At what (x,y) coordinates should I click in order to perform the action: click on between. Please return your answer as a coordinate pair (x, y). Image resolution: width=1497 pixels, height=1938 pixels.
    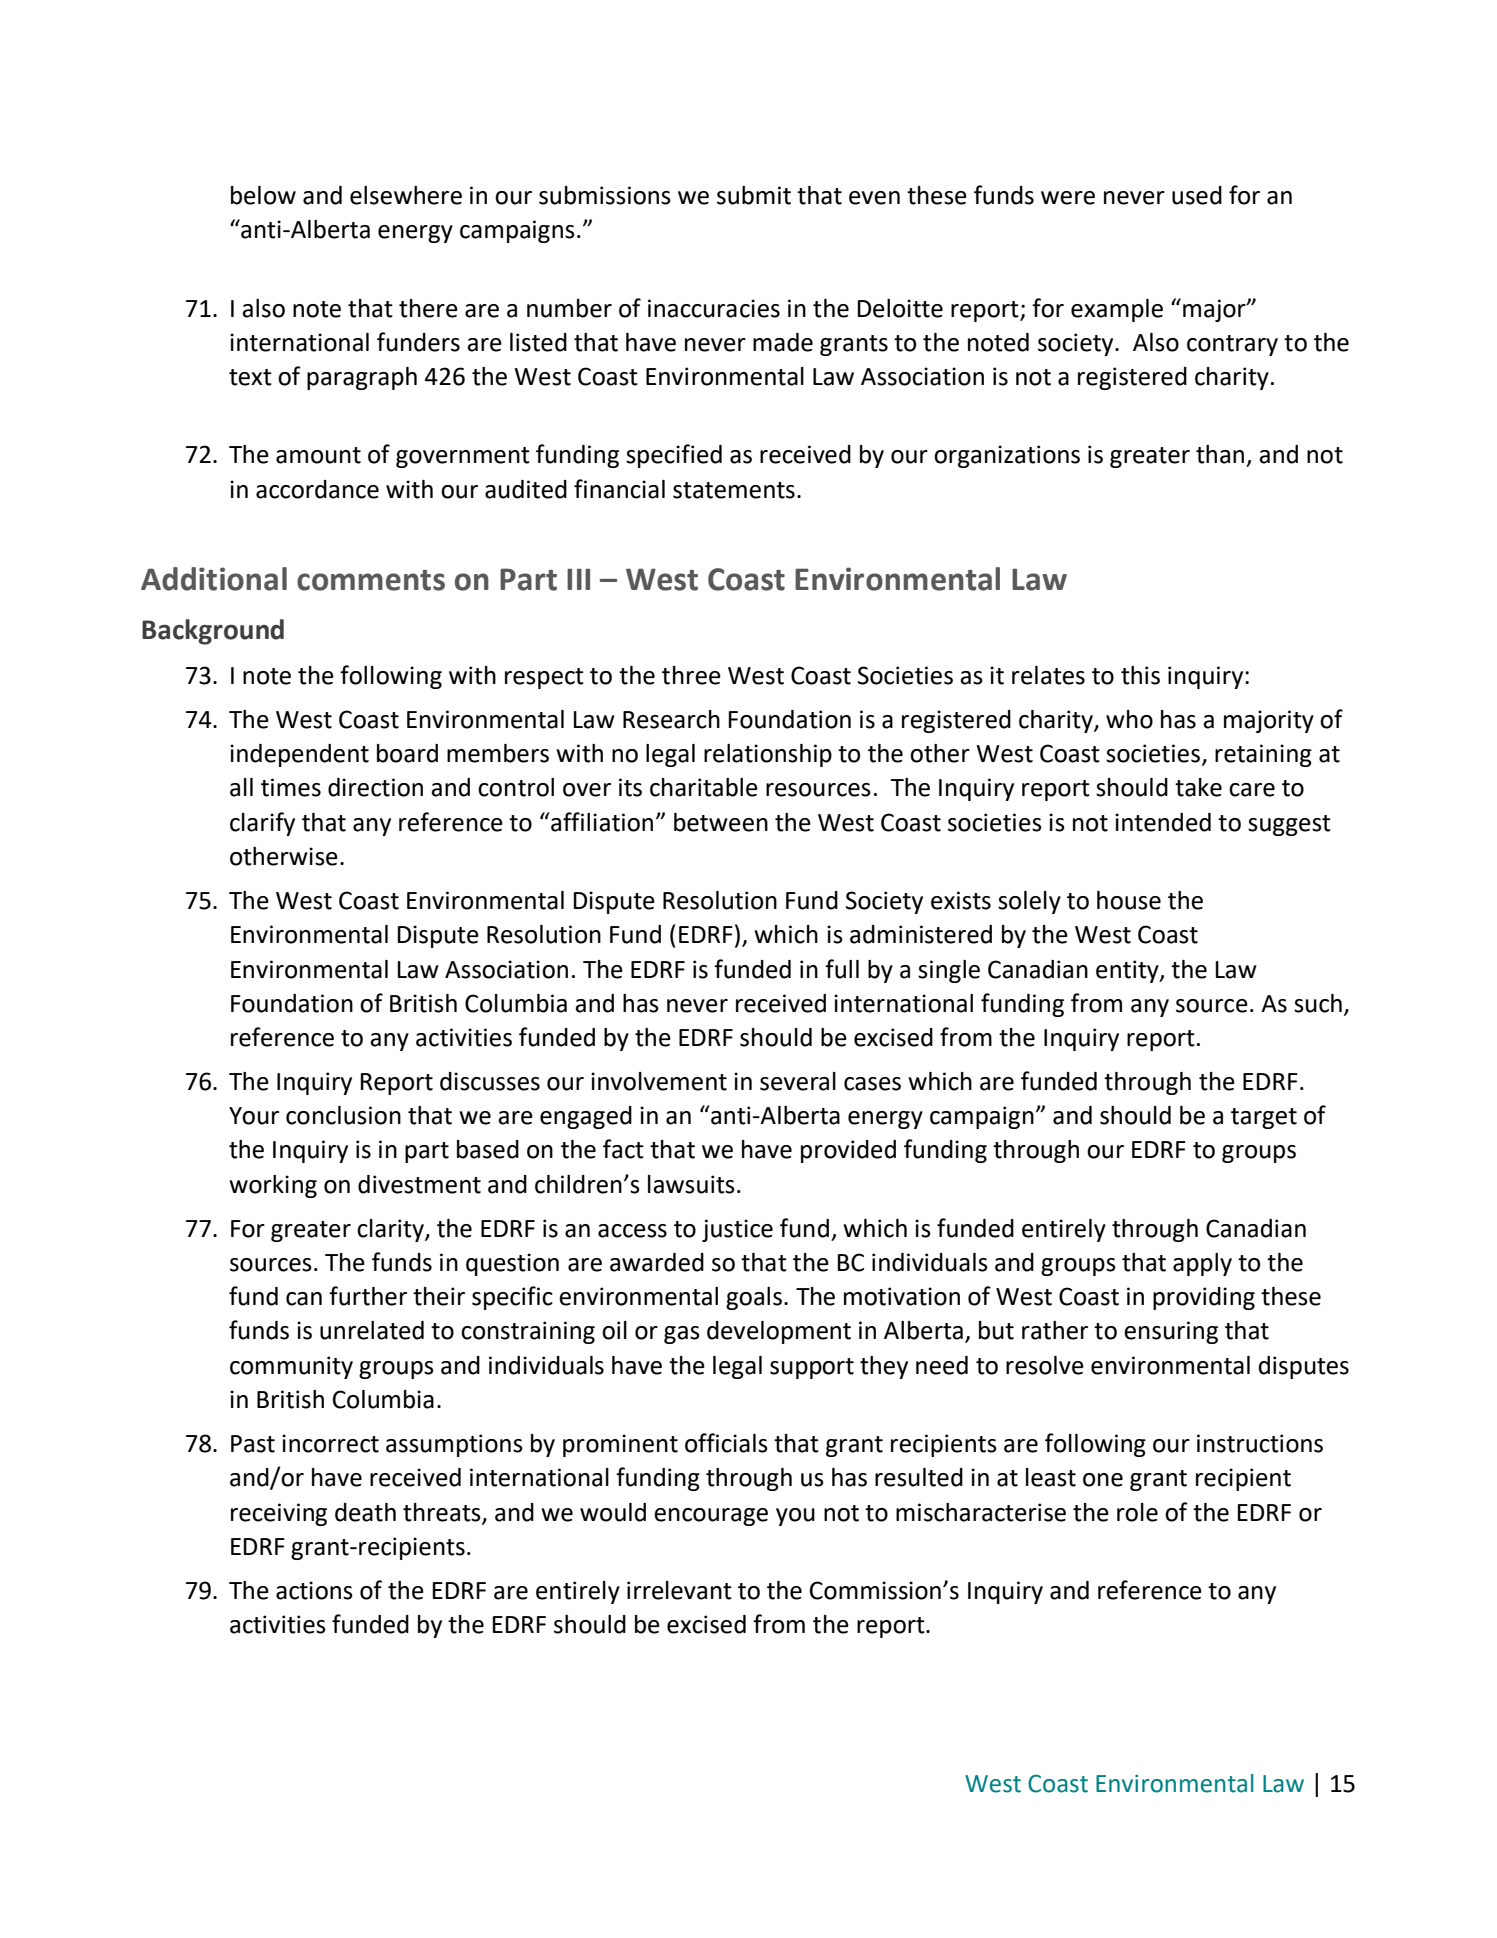
    Looking at the image, I should click on (721, 822).
